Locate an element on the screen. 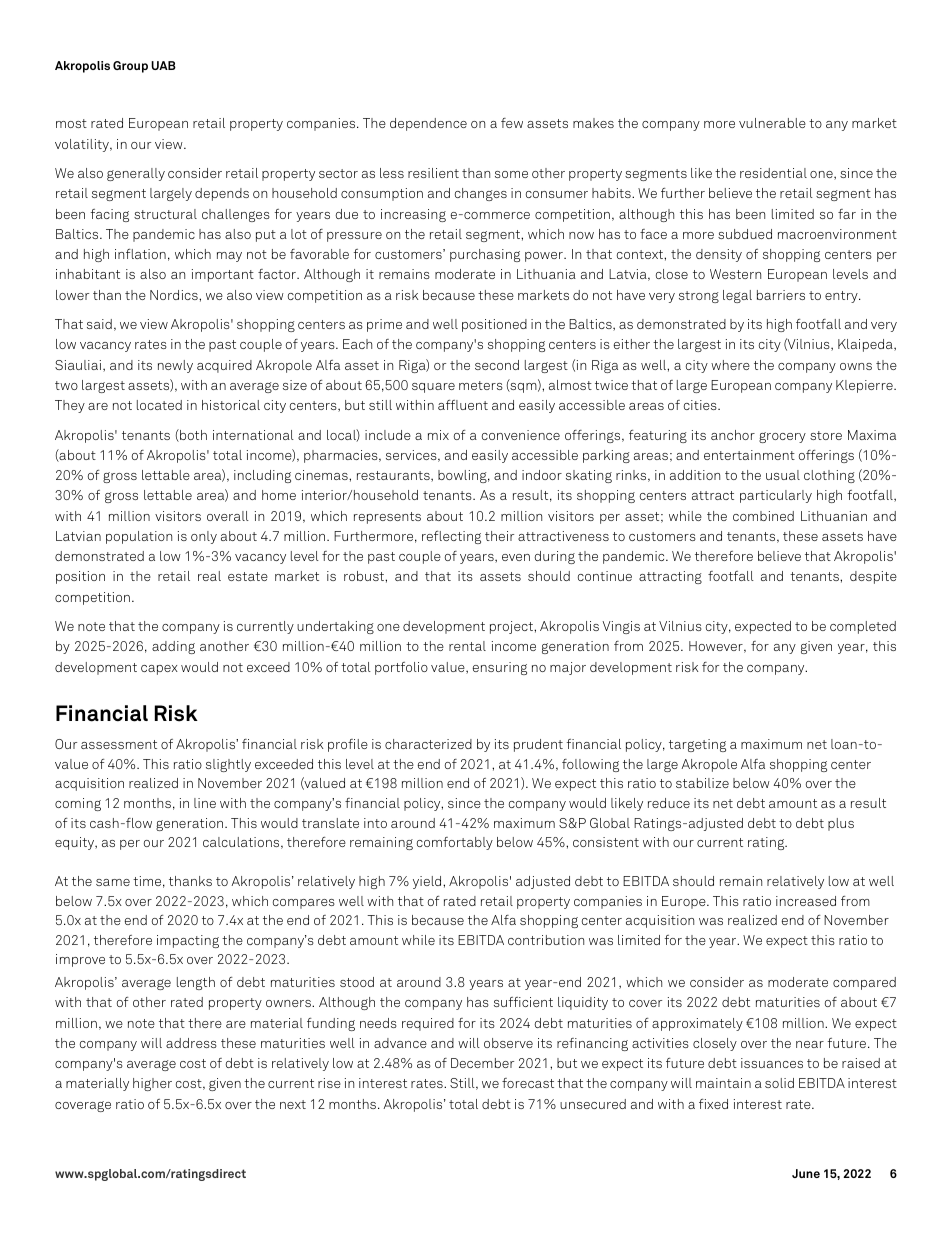  completed is located at coordinates (863, 627).
